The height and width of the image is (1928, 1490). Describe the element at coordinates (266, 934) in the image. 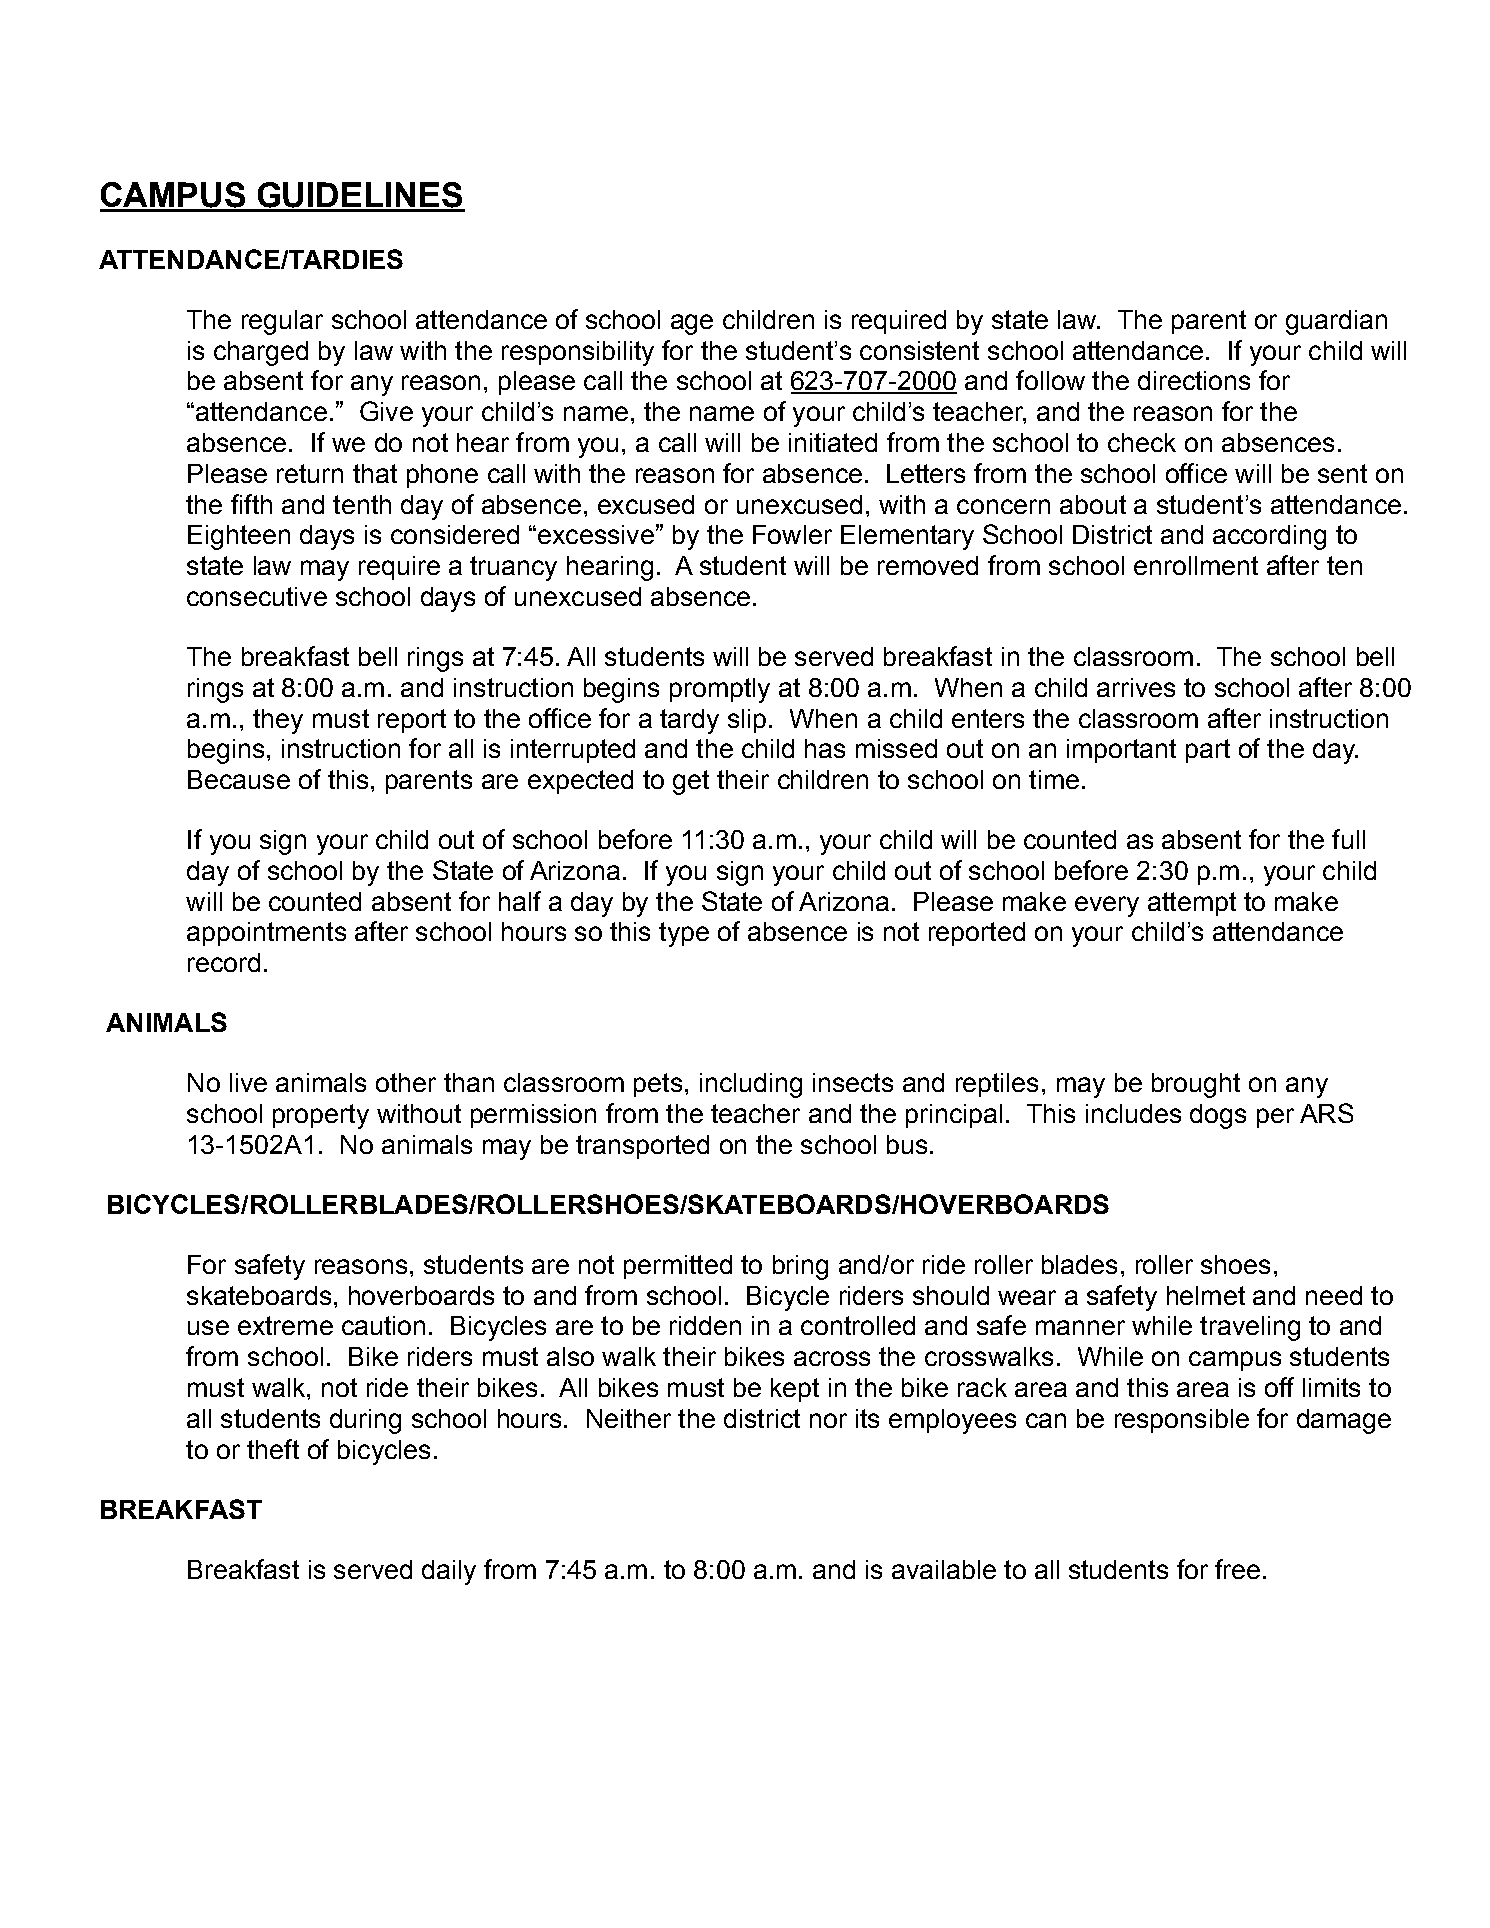

I see `appointments` at that location.
